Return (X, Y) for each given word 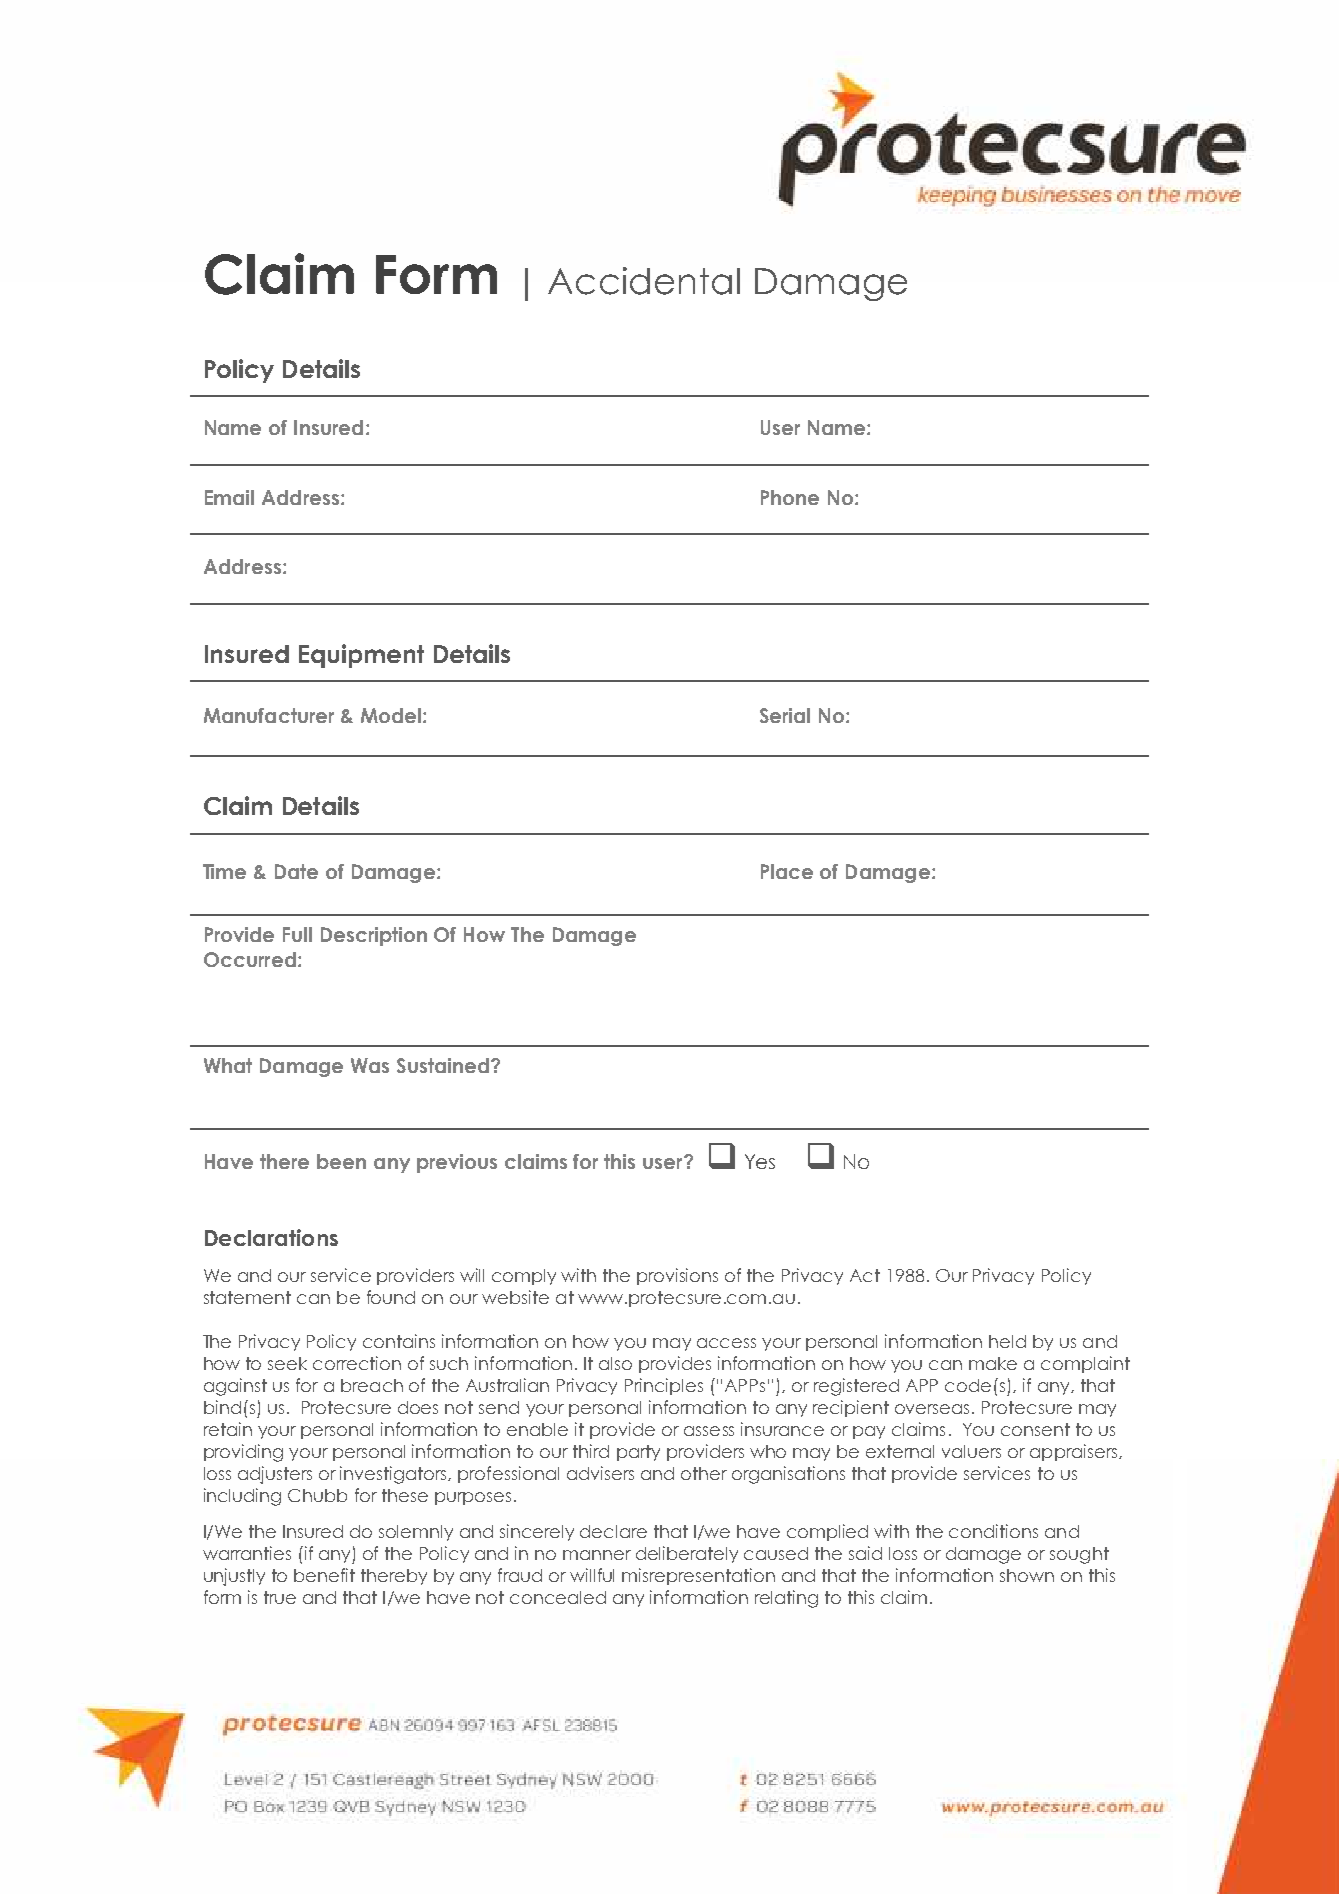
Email (229, 497)
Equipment (361, 656)
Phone (790, 497)
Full (297, 934)
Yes (760, 1161)
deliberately (687, 1554)
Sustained (443, 1065)
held (1007, 1341)
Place (787, 871)
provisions (677, 1276)
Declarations (271, 1237)
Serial (785, 715)
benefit (324, 1575)
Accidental (644, 281)
